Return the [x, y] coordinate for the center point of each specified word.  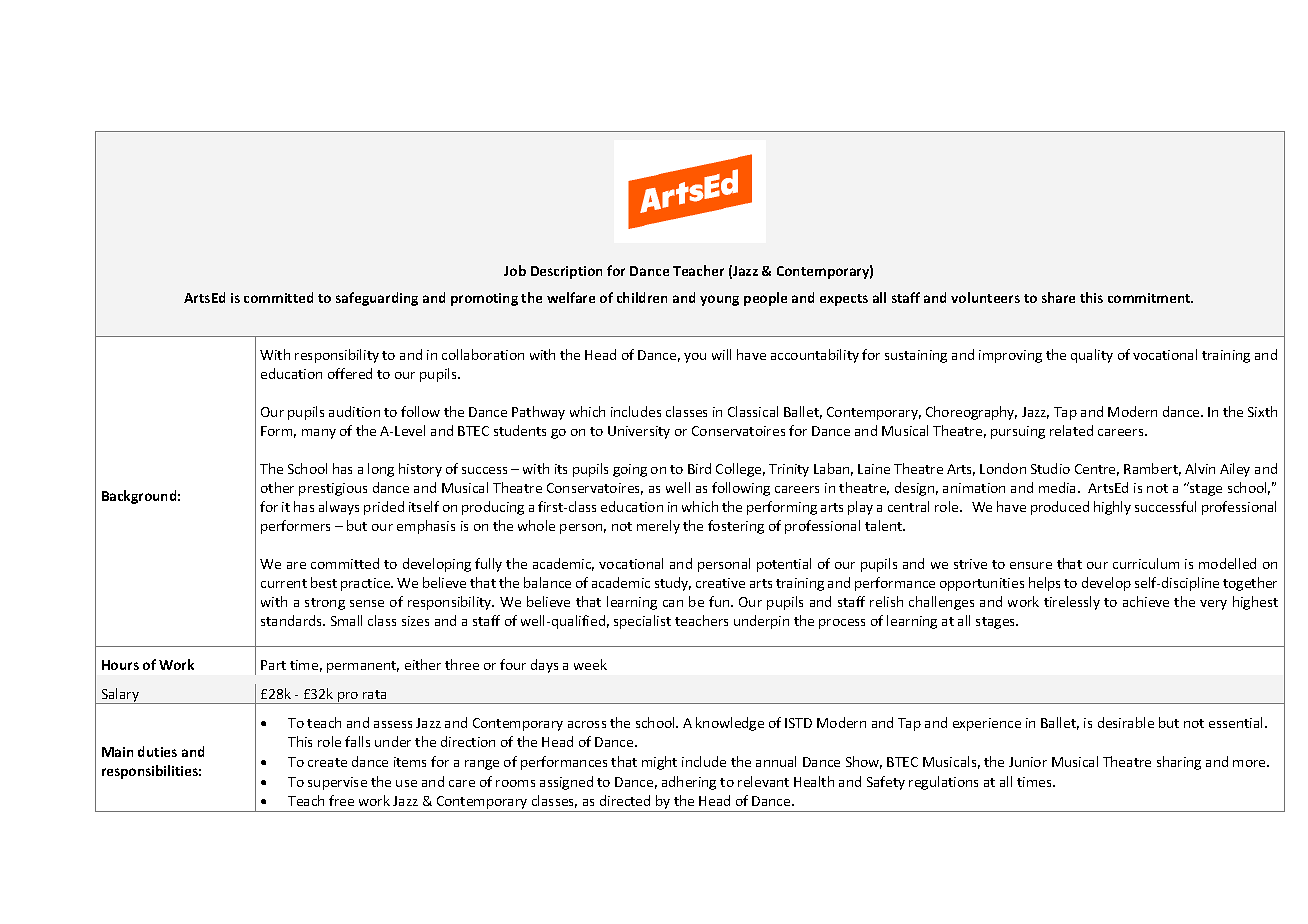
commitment [1150, 298]
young [719, 300]
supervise [337, 783]
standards [293, 620]
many [319, 434]
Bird [699, 468]
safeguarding [377, 299]
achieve [1146, 601]
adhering [689, 783]
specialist [642, 622]
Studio [1050, 468]
